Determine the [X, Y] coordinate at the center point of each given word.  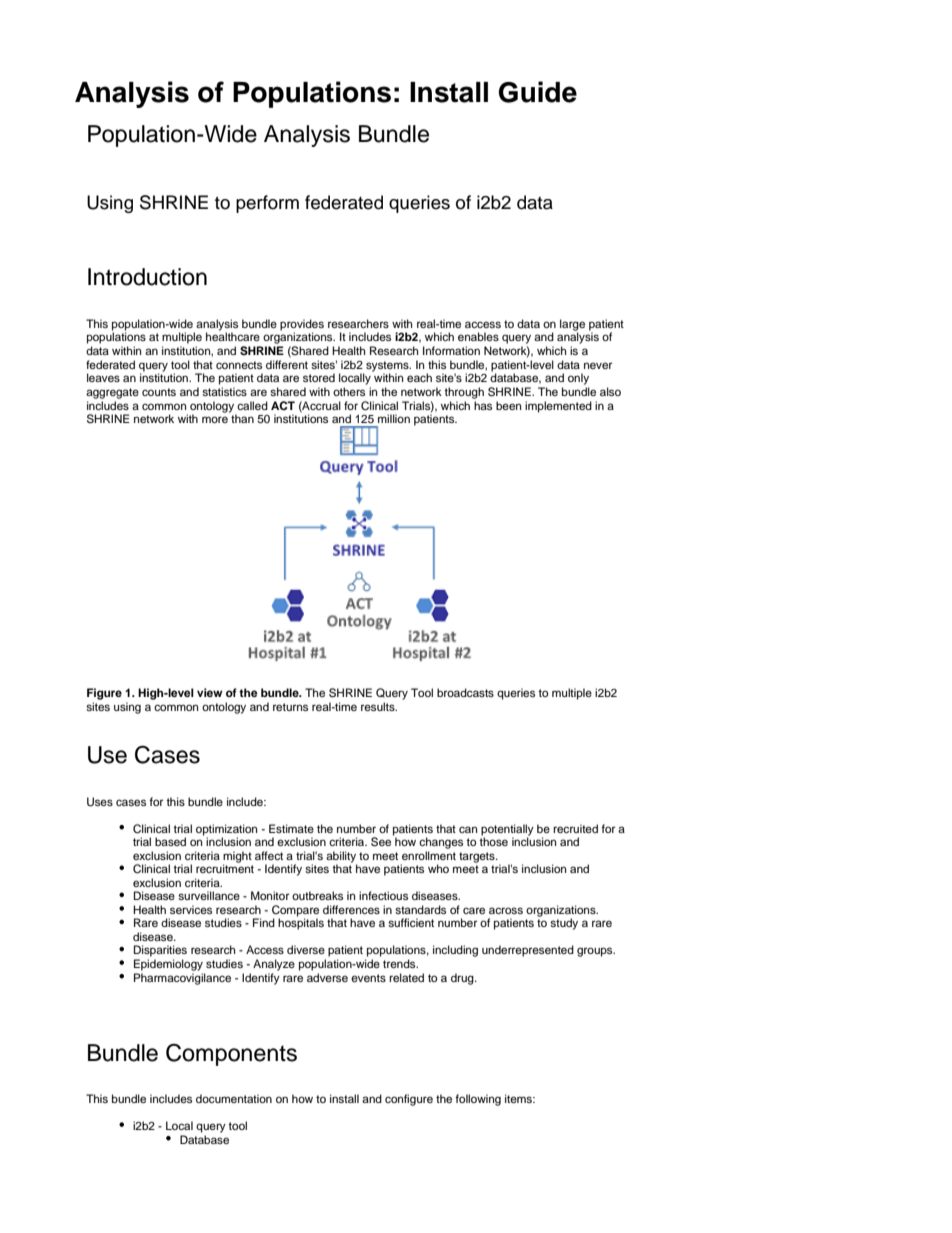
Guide [538, 92]
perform [267, 204]
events [368, 978]
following [478, 1100]
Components [231, 1055]
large [572, 326]
